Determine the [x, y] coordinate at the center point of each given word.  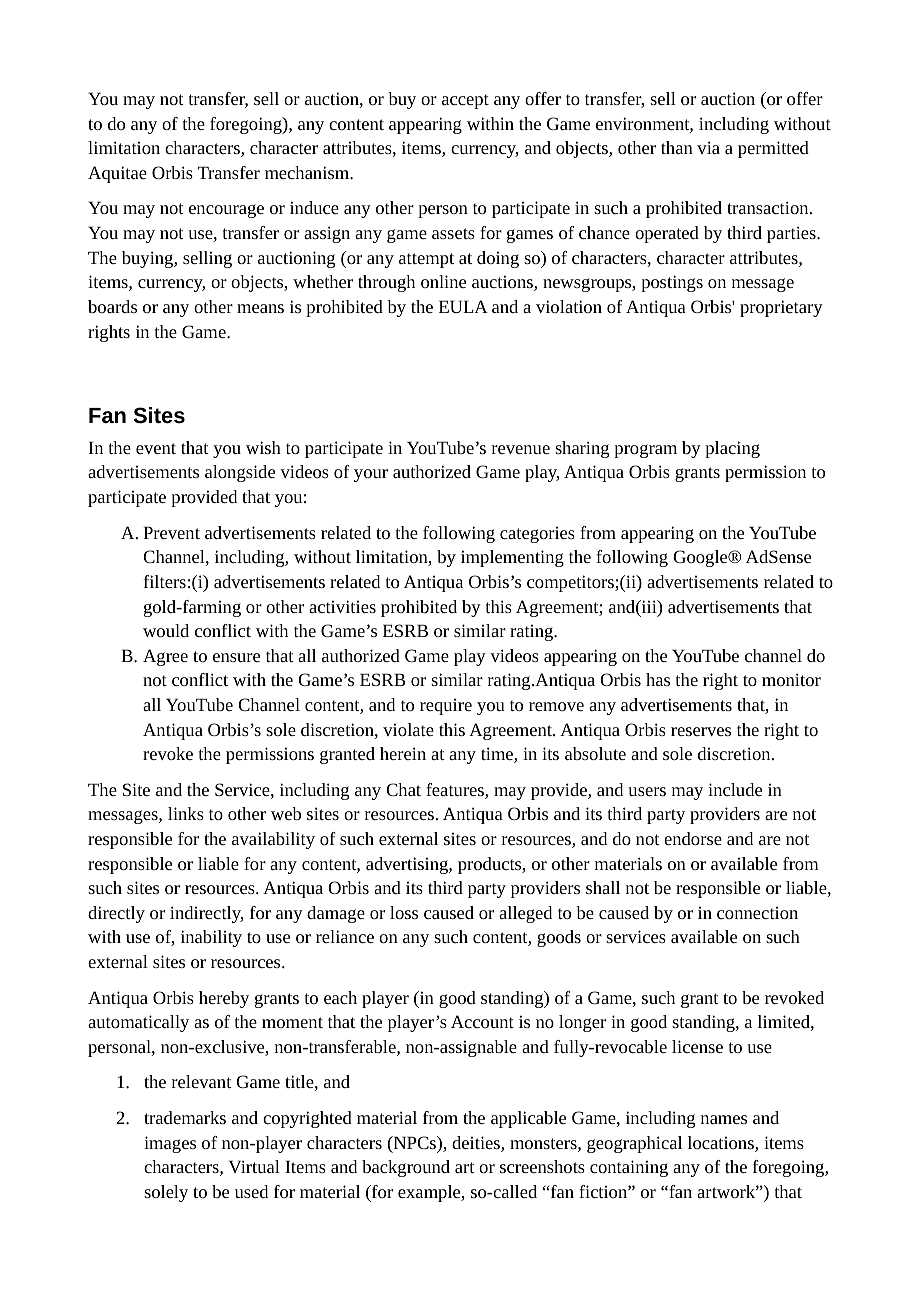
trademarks [185, 1117]
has [658, 679]
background [406, 1168]
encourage [226, 211]
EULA [463, 306]
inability [211, 938]
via [708, 147]
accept [465, 101]
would [166, 630]
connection [757, 913]
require [446, 707]
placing [732, 449]
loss [404, 912]
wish [263, 447]
